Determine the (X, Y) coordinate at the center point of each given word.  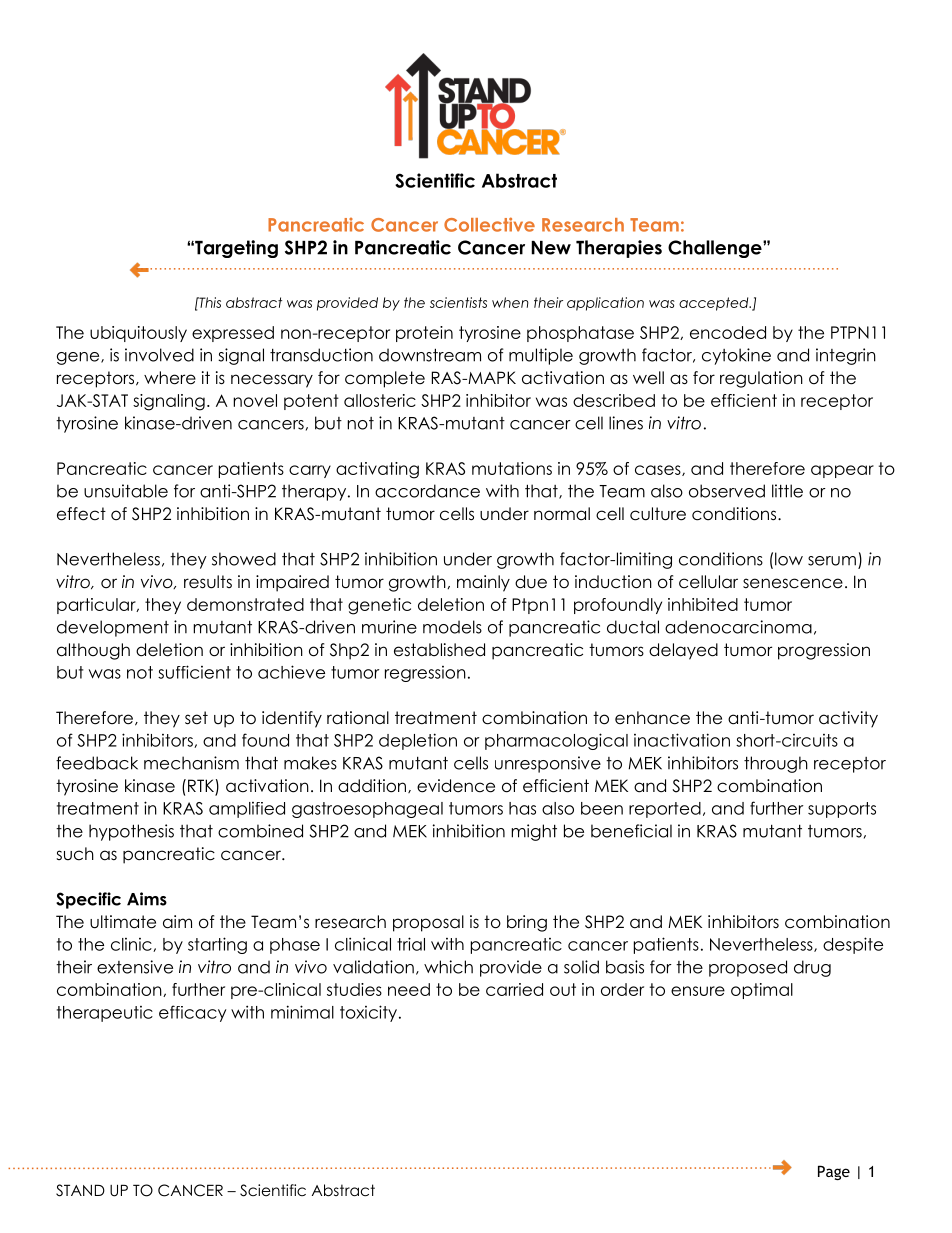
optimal (762, 991)
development (113, 628)
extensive (135, 967)
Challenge (716, 249)
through (776, 764)
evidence (456, 786)
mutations (512, 468)
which (448, 967)
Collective (489, 224)
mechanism (191, 763)
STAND (80, 1190)
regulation (761, 379)
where (170, 378)
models (452, 627)
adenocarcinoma (738, 627)
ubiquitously (138, 334)
